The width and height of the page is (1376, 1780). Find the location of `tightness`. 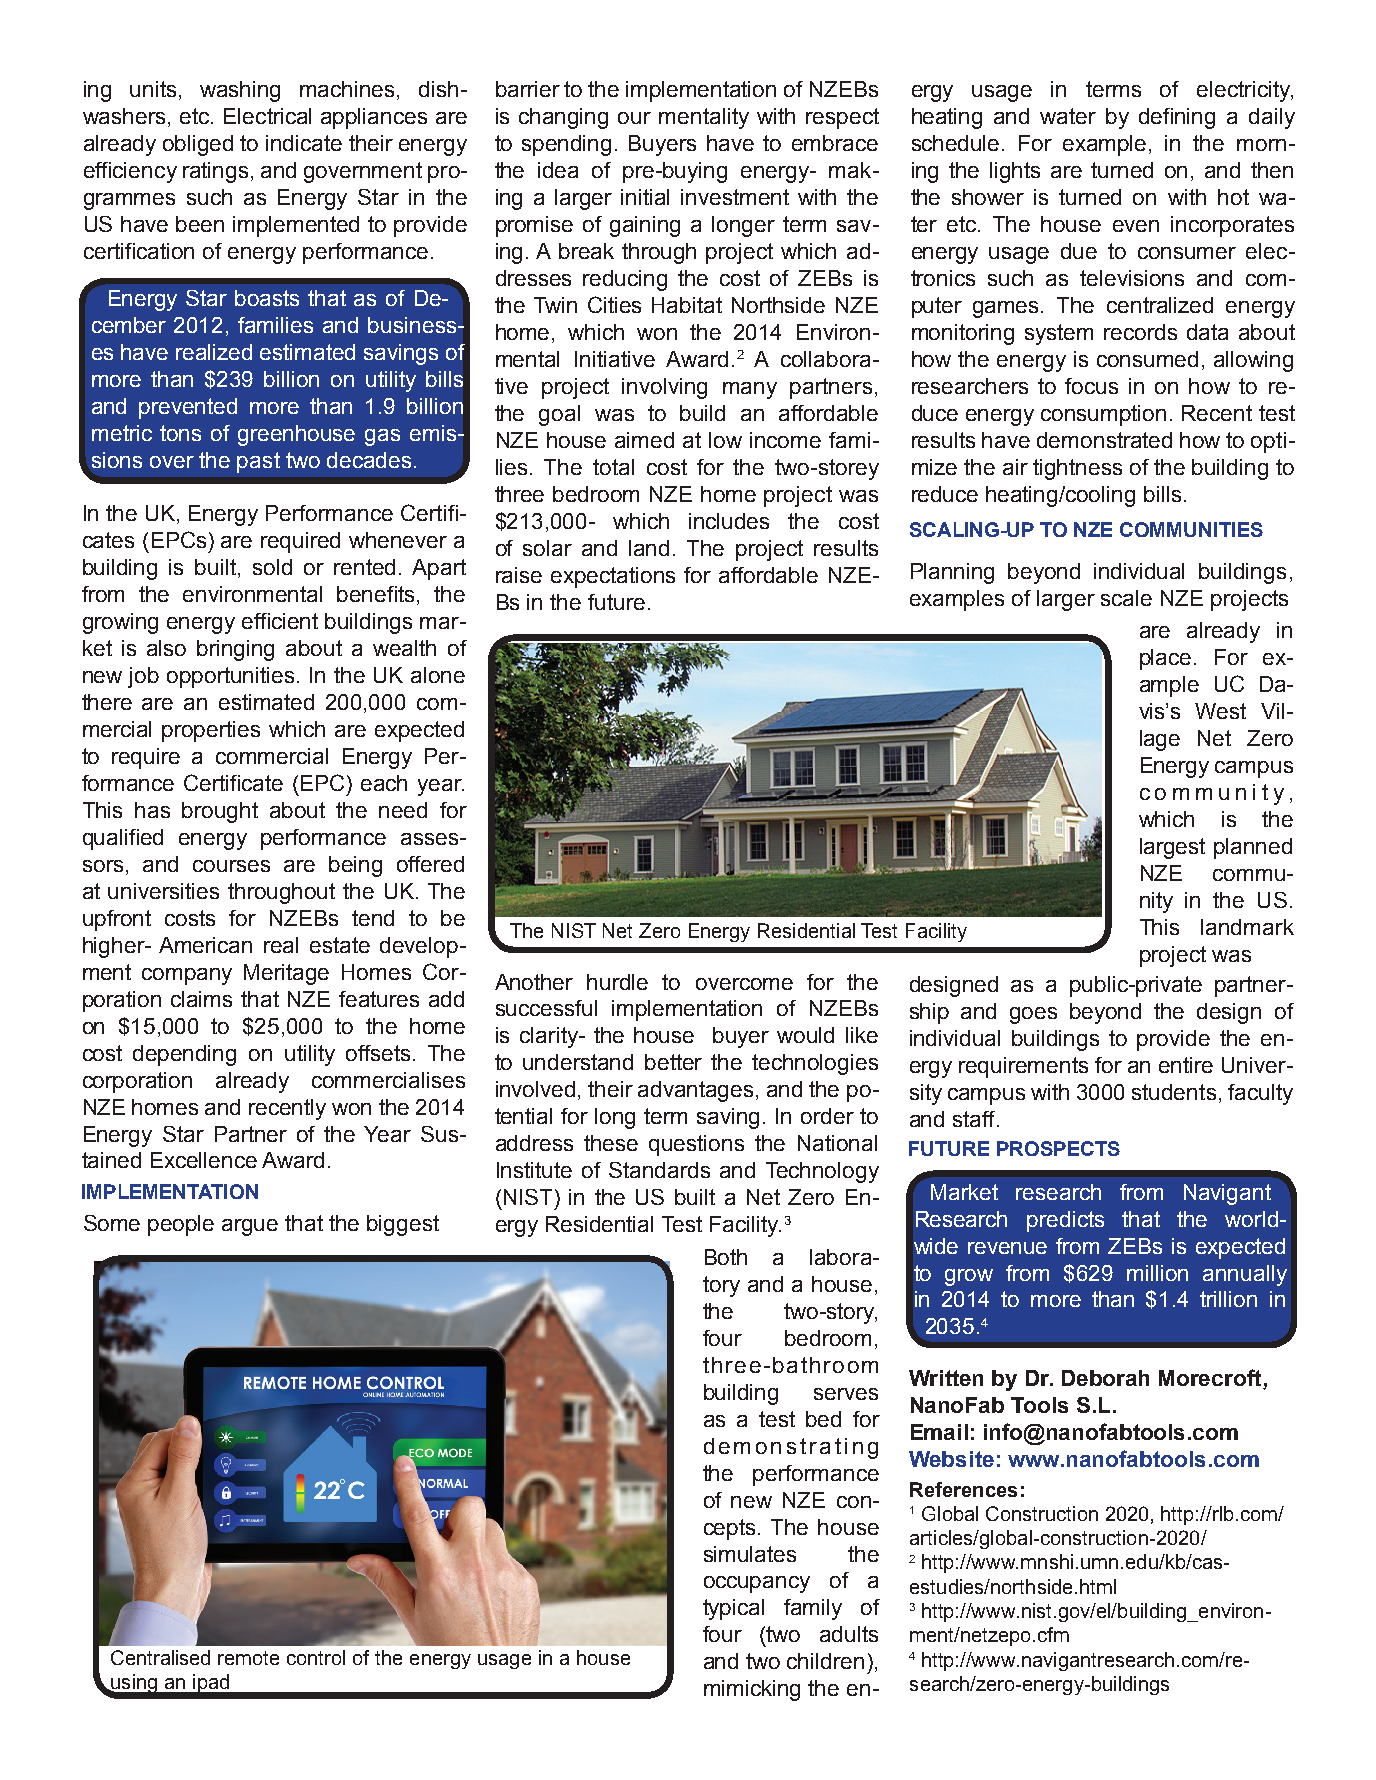

tightness is located at coordinates (1077, 469).
